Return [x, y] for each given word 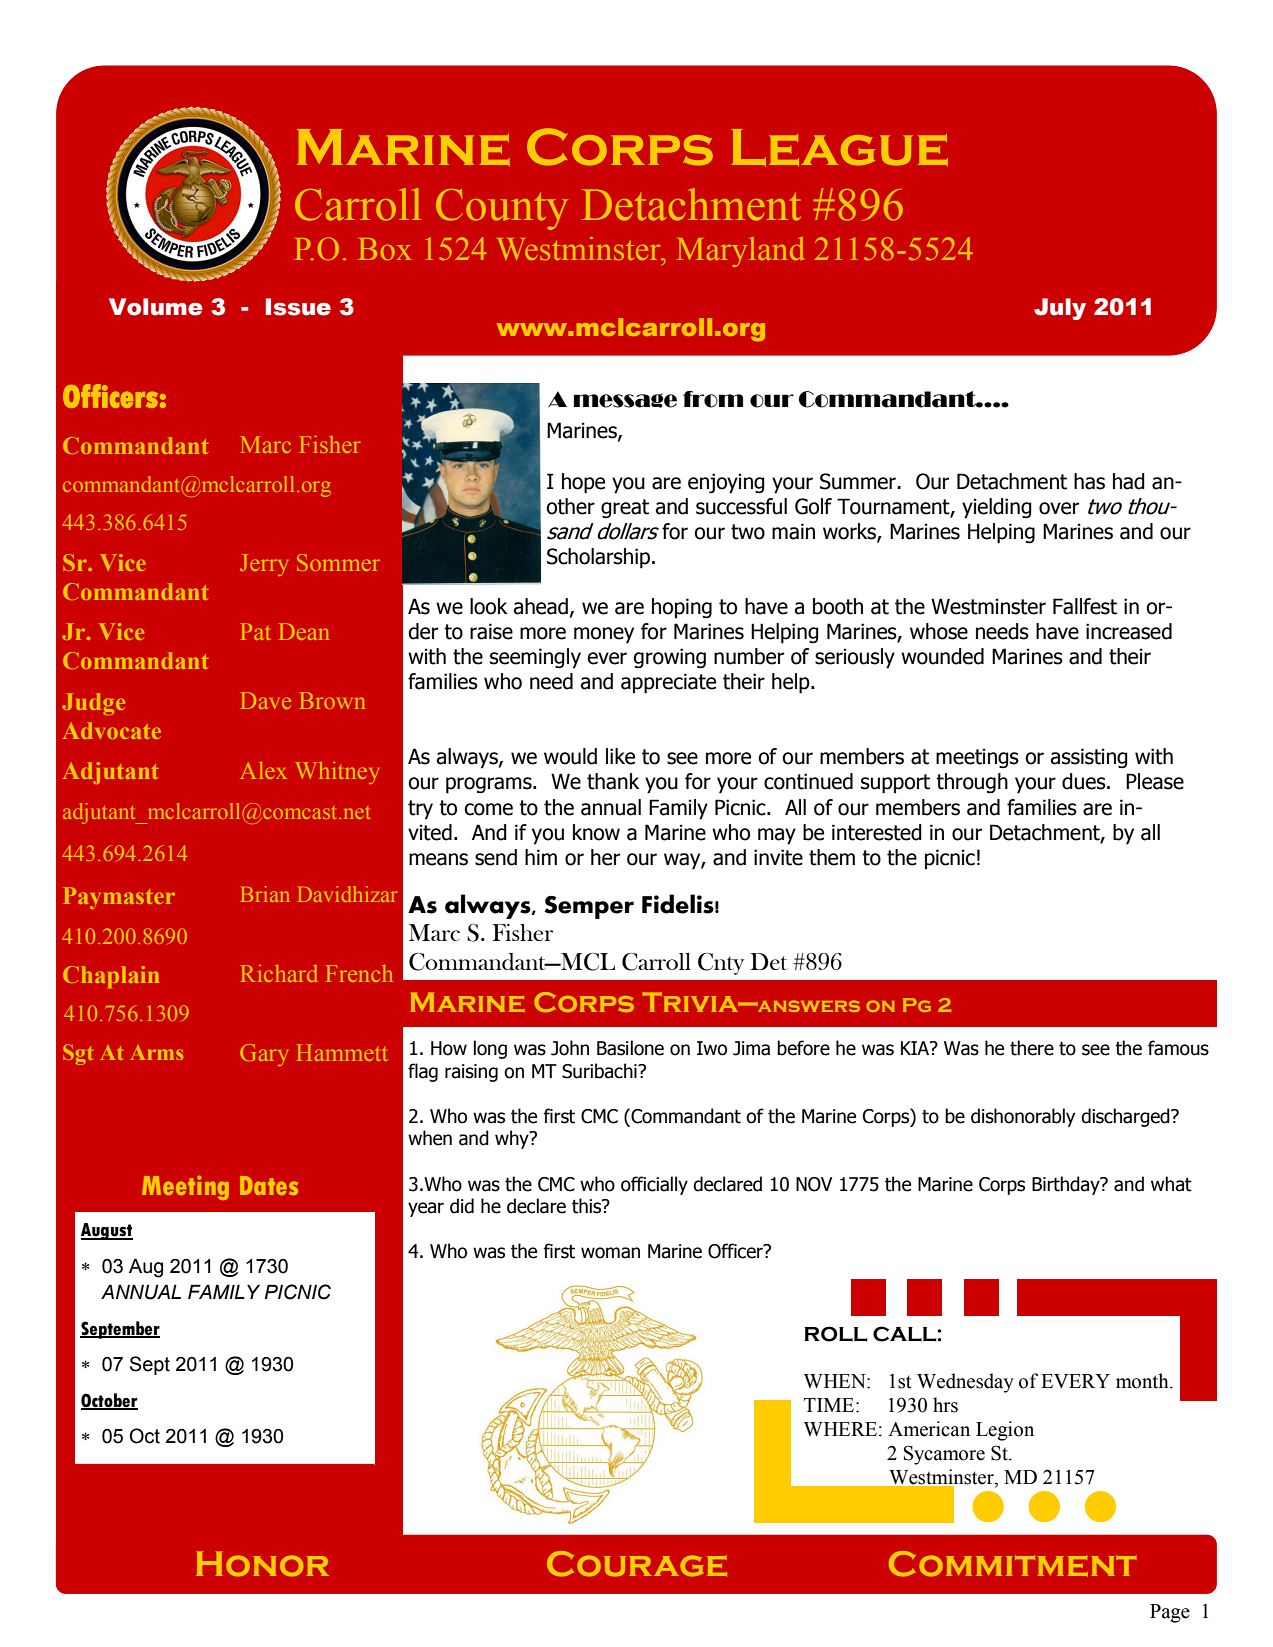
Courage [637, 1564]
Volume [156, 307]
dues [1085, 781]
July [1060, 309]
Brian [265, 894]
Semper [589, 907]
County [502, 209]
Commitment [1013, 1564]
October [109, 1401]
